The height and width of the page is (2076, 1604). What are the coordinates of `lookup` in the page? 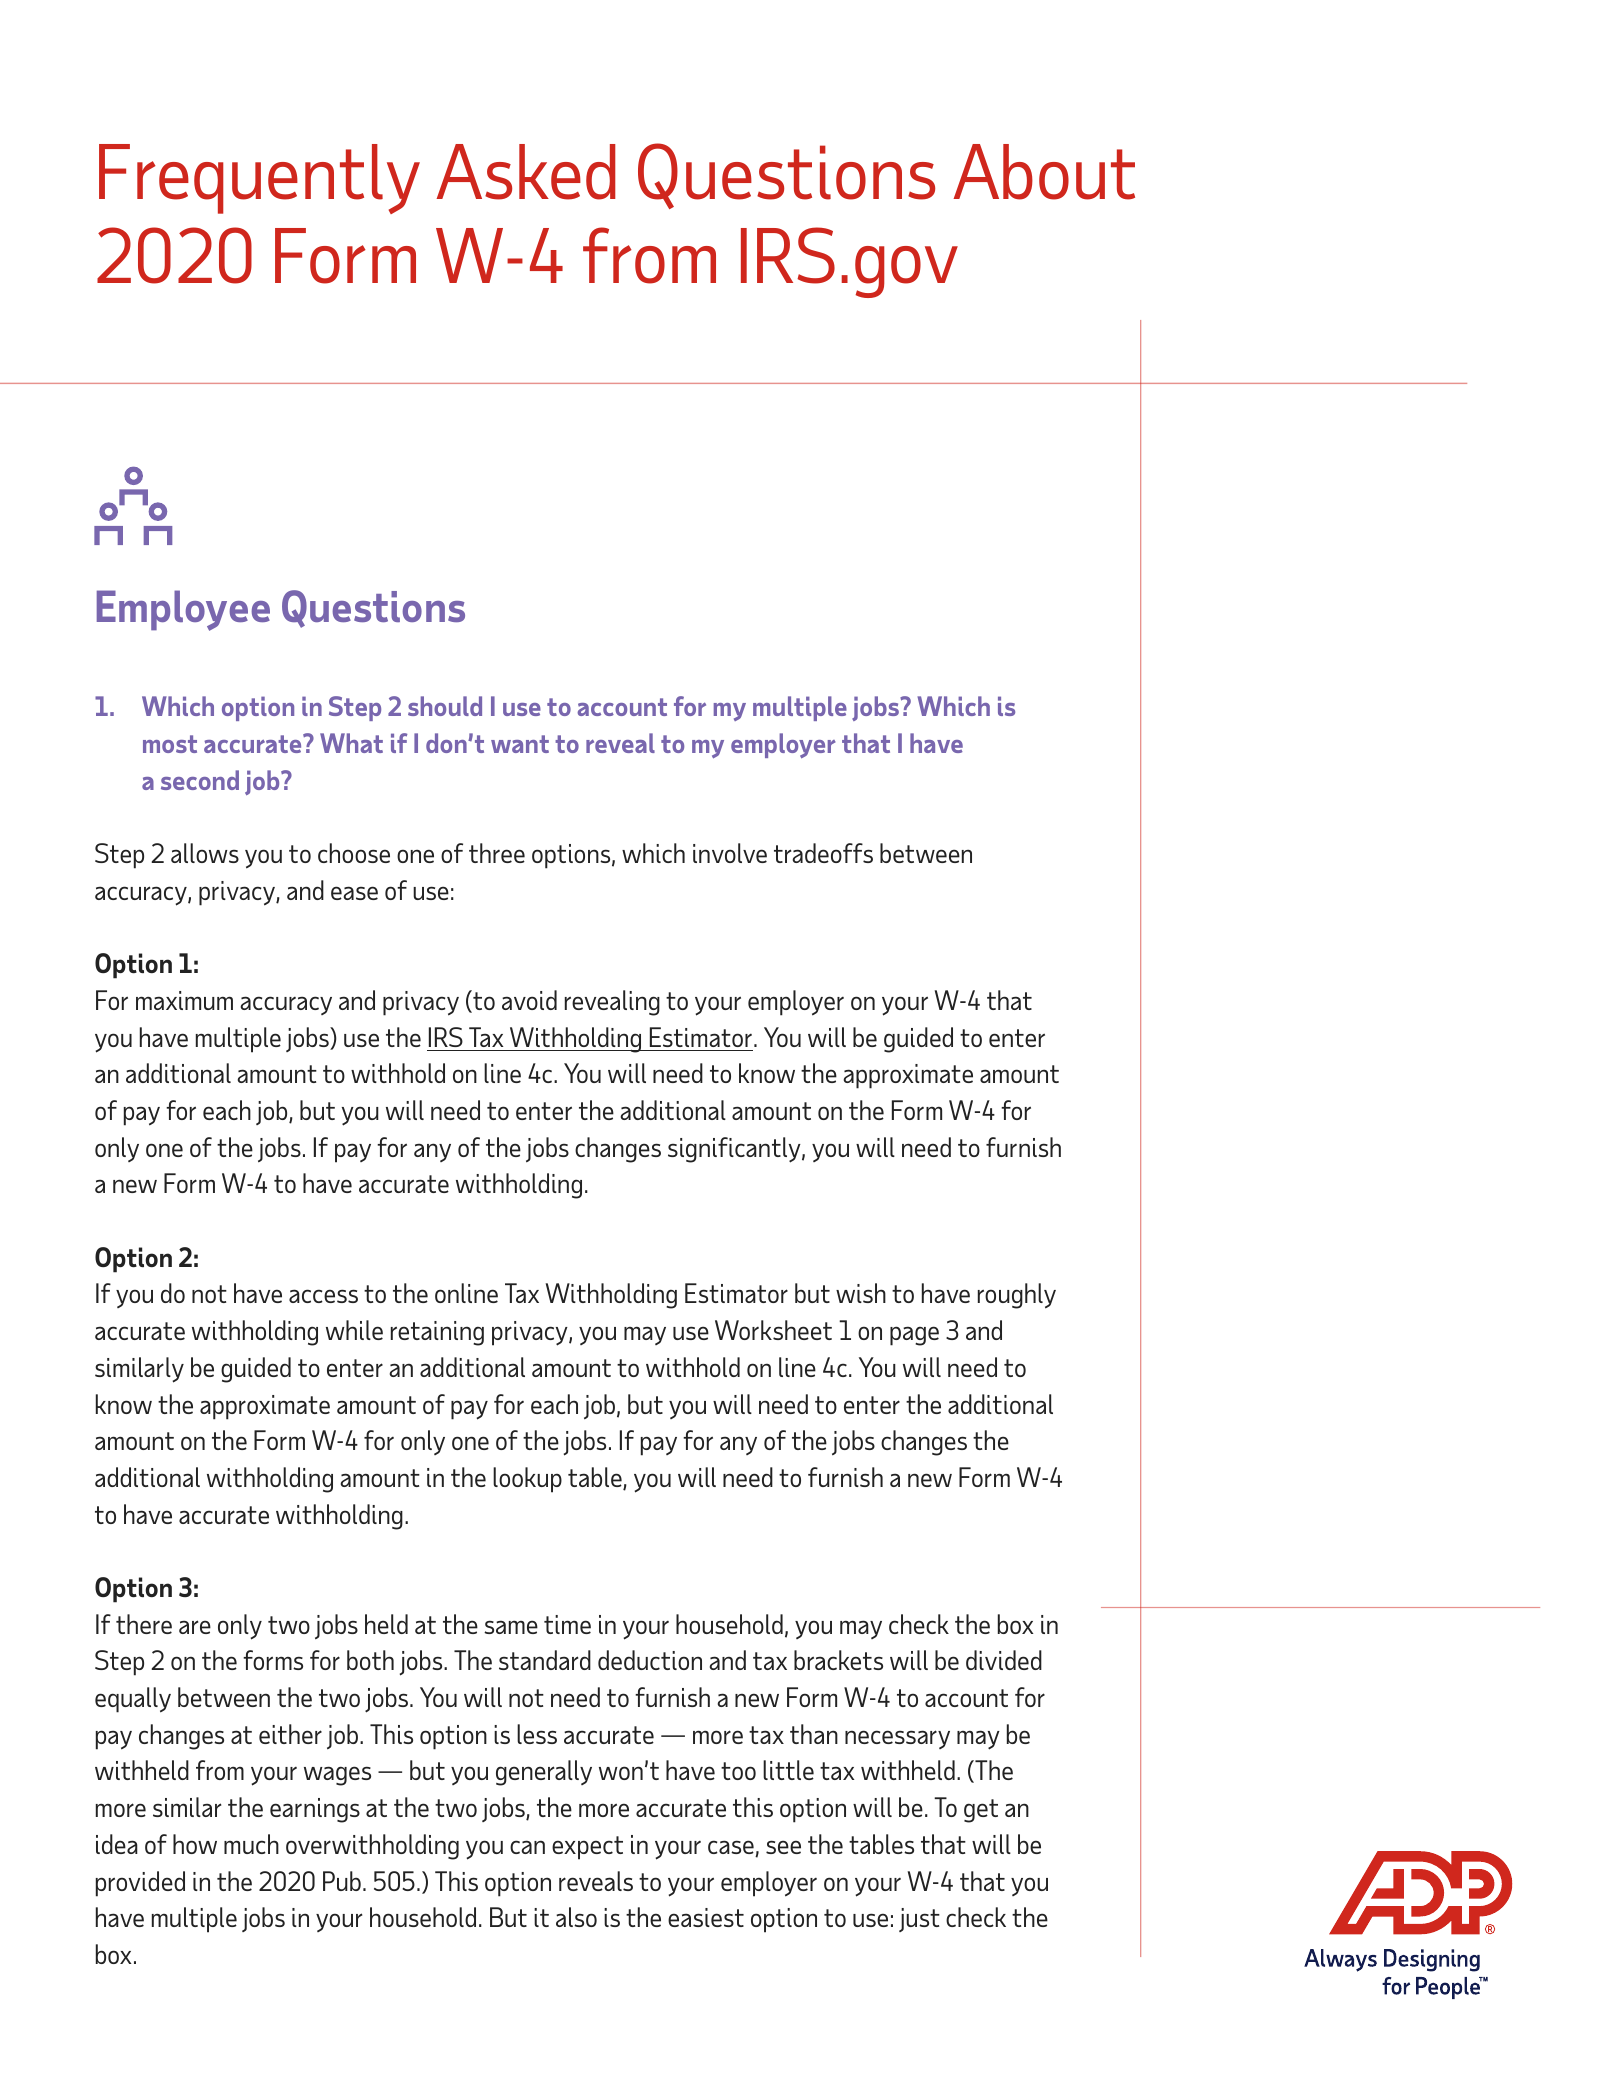 It's located at (527, 1480).
